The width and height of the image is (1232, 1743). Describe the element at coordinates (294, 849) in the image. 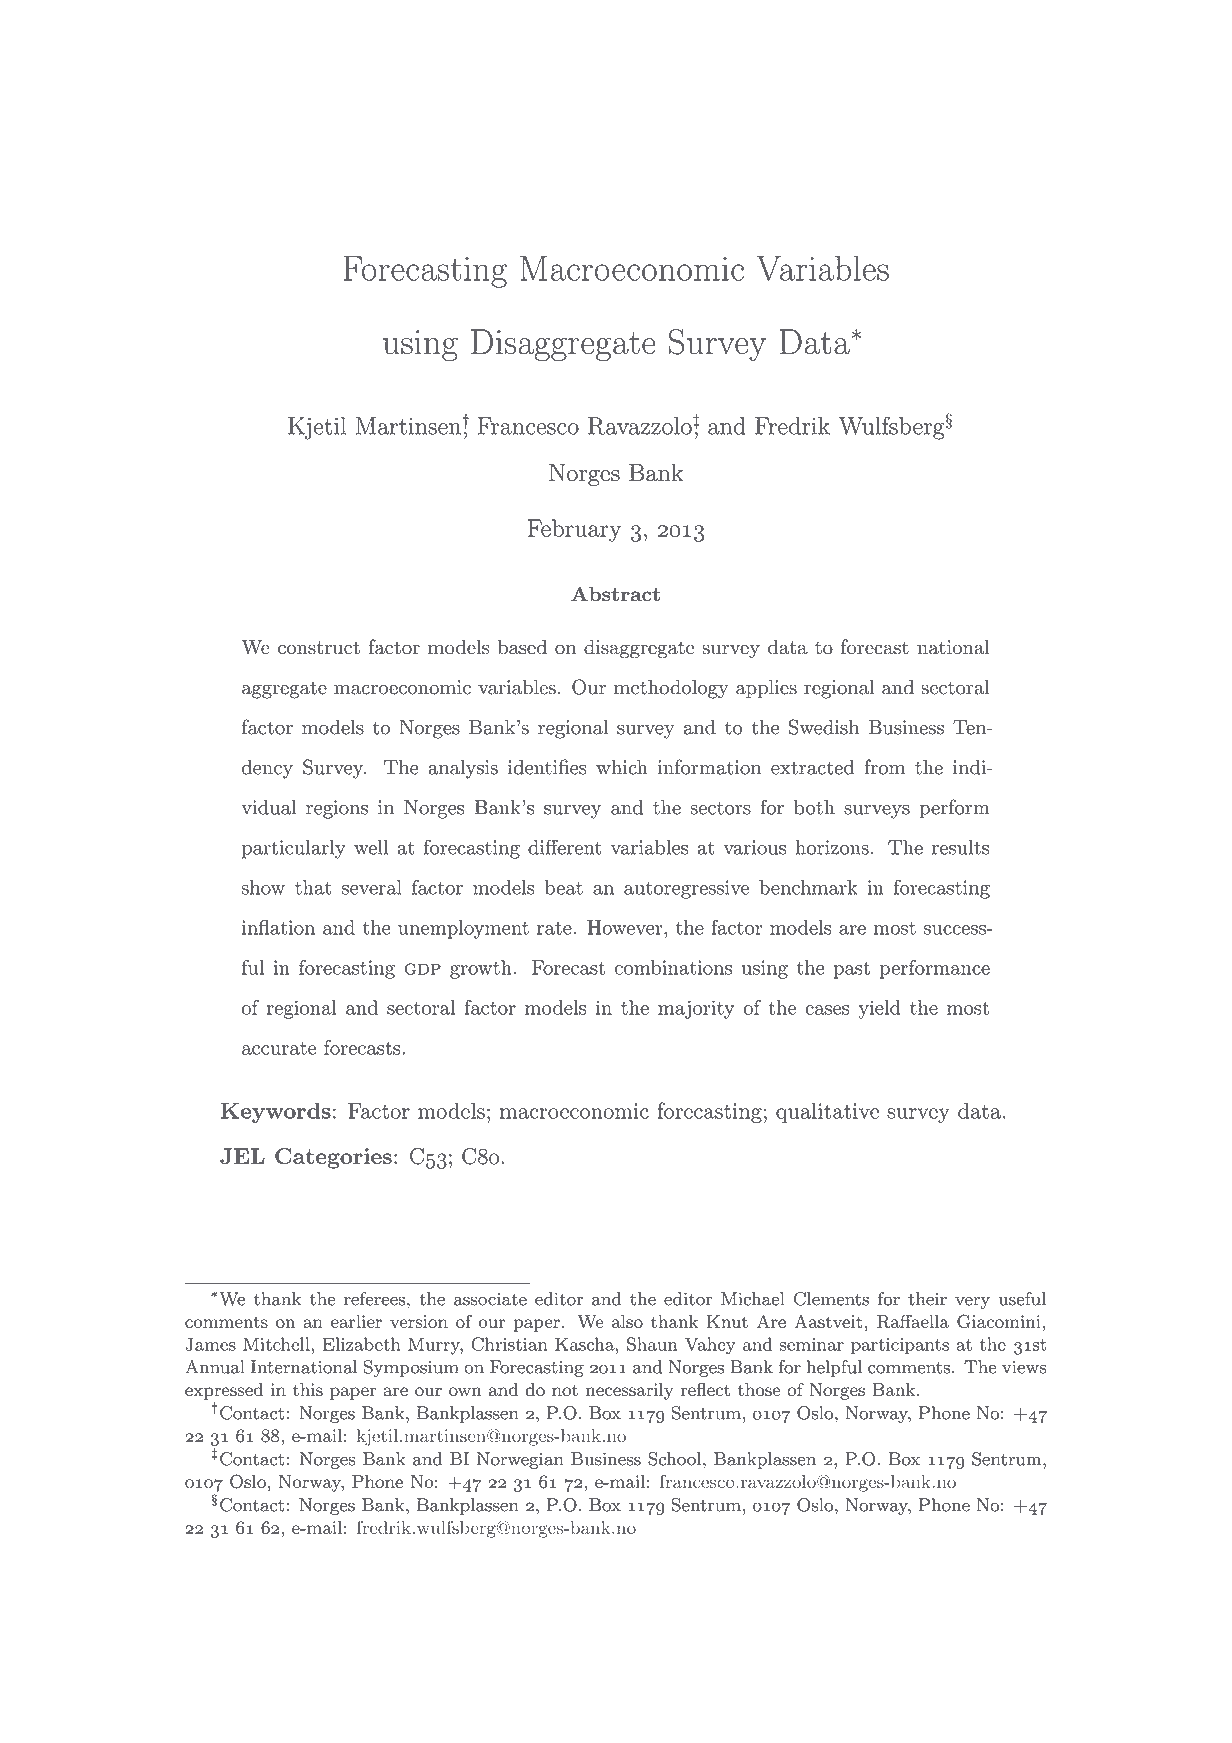

I see `particularly` at that location.
